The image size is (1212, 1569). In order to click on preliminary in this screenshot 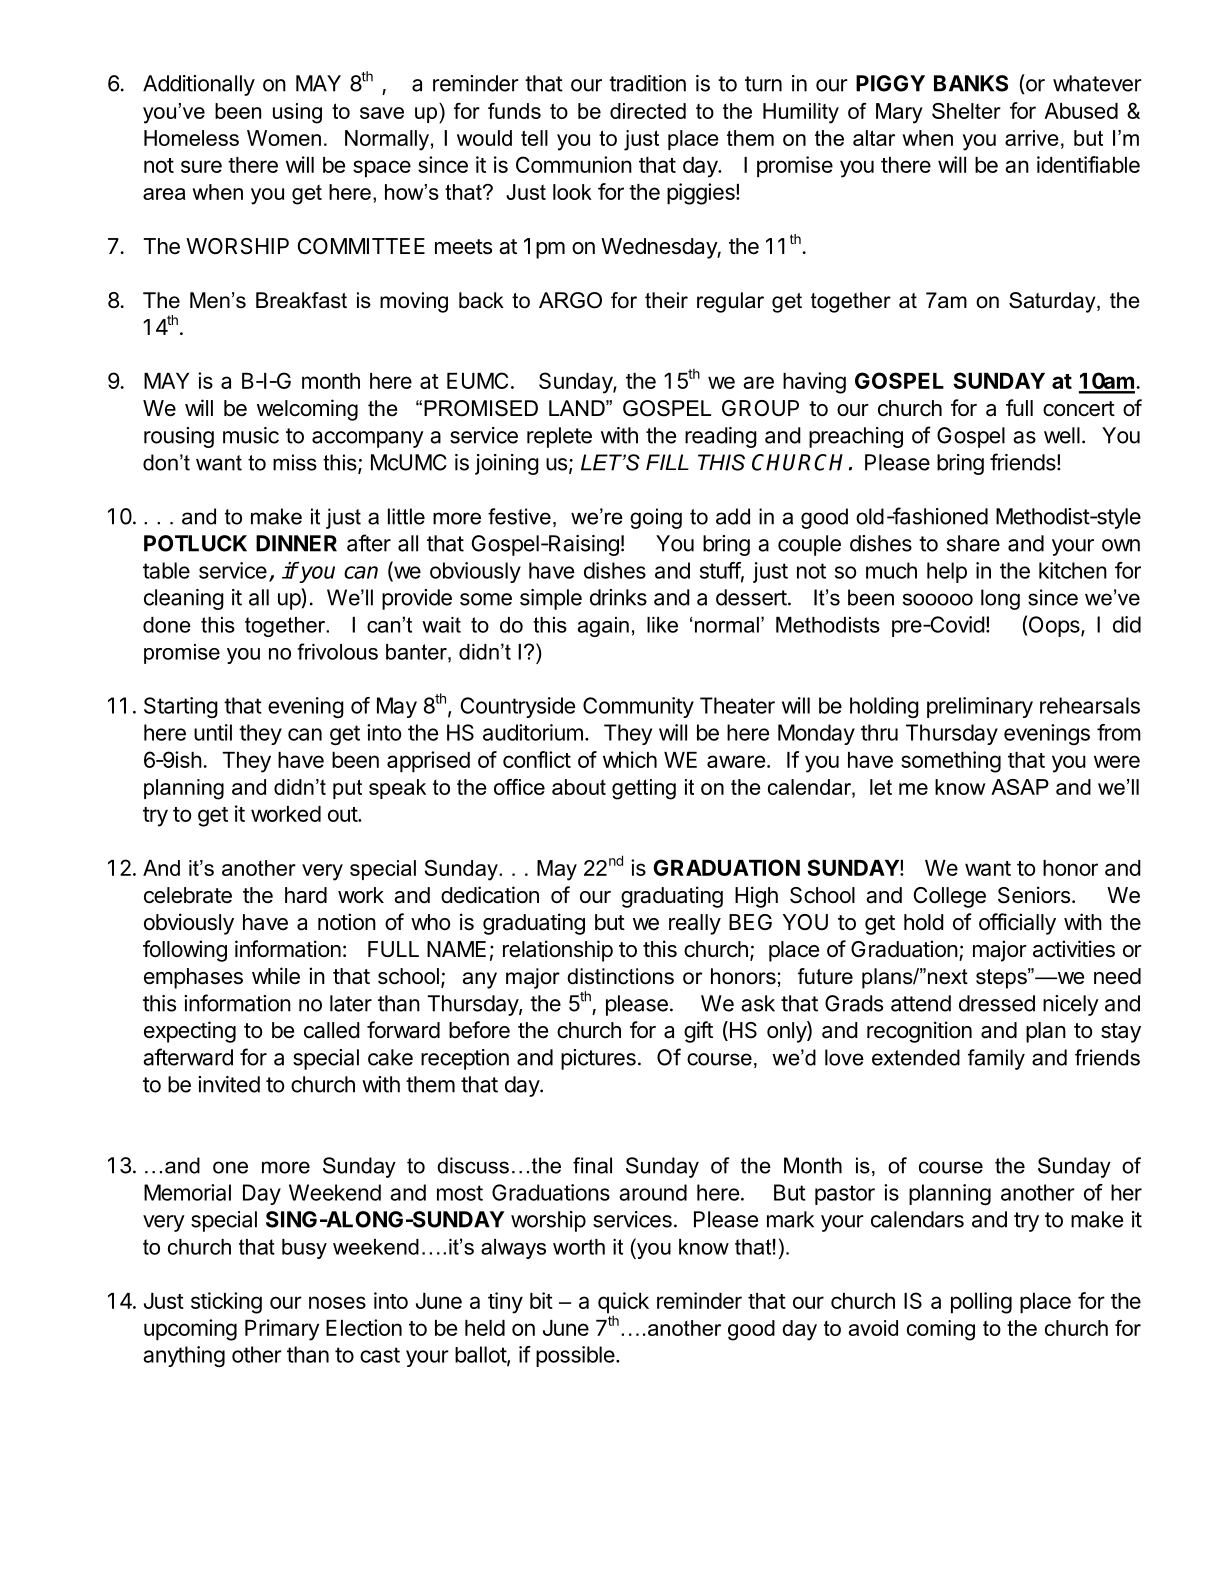, I will do `click(980, 707)`.
